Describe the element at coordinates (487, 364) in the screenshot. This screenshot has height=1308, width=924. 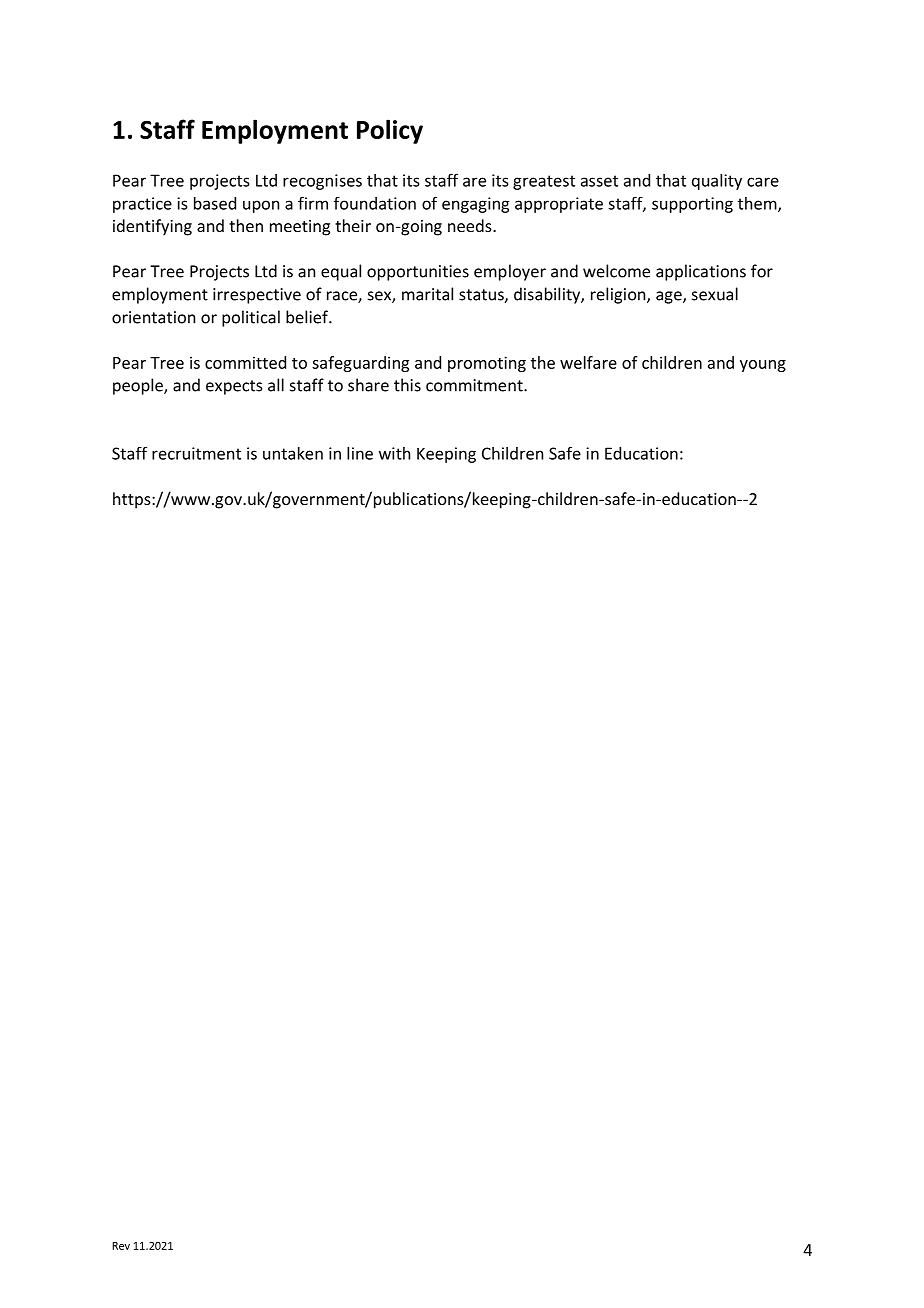
I see `promoting` at that location.
